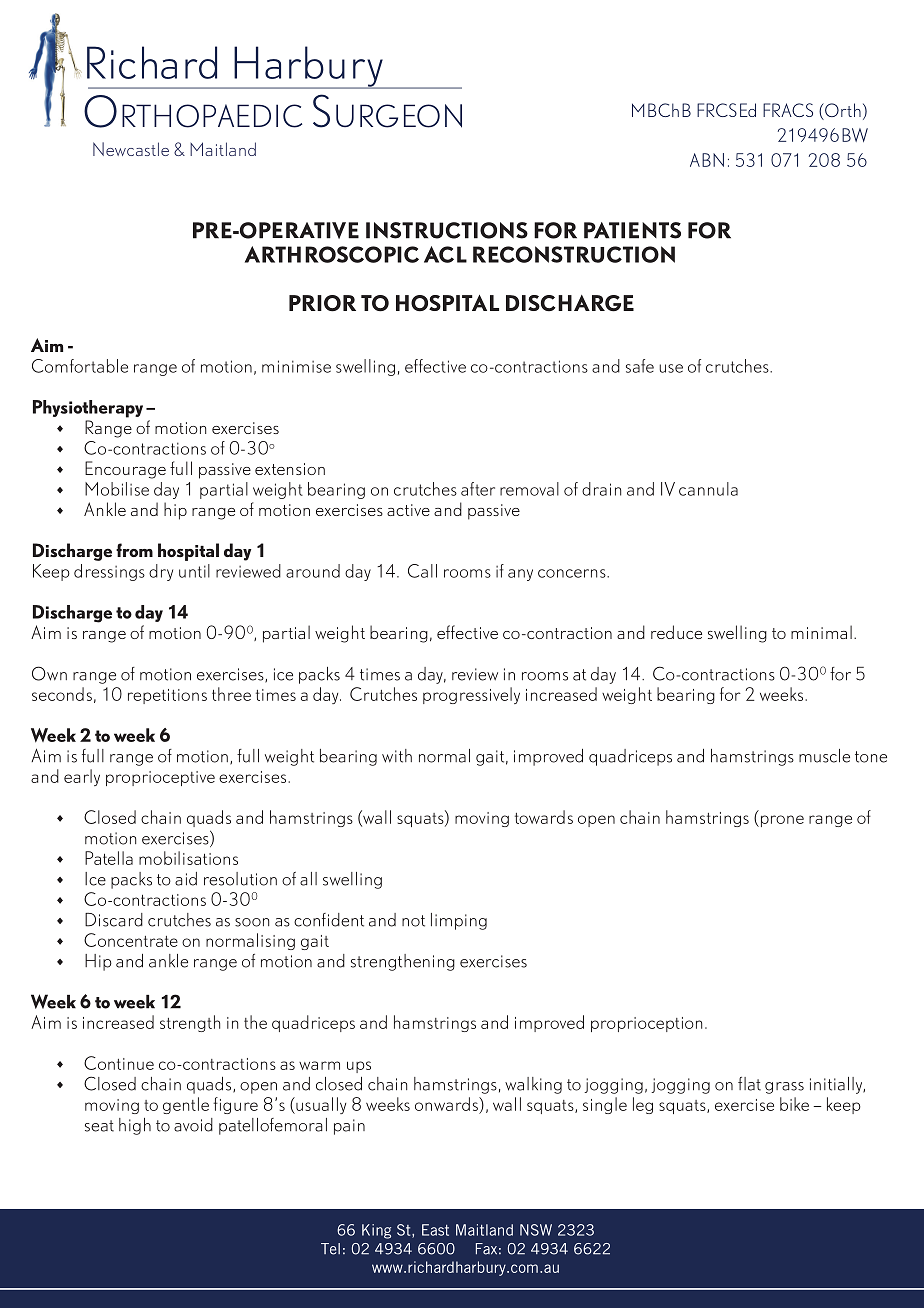  What do you see at coordinates (707, 160) in the screenshot?
I see `ABN` at bounding box center [707, 160].
